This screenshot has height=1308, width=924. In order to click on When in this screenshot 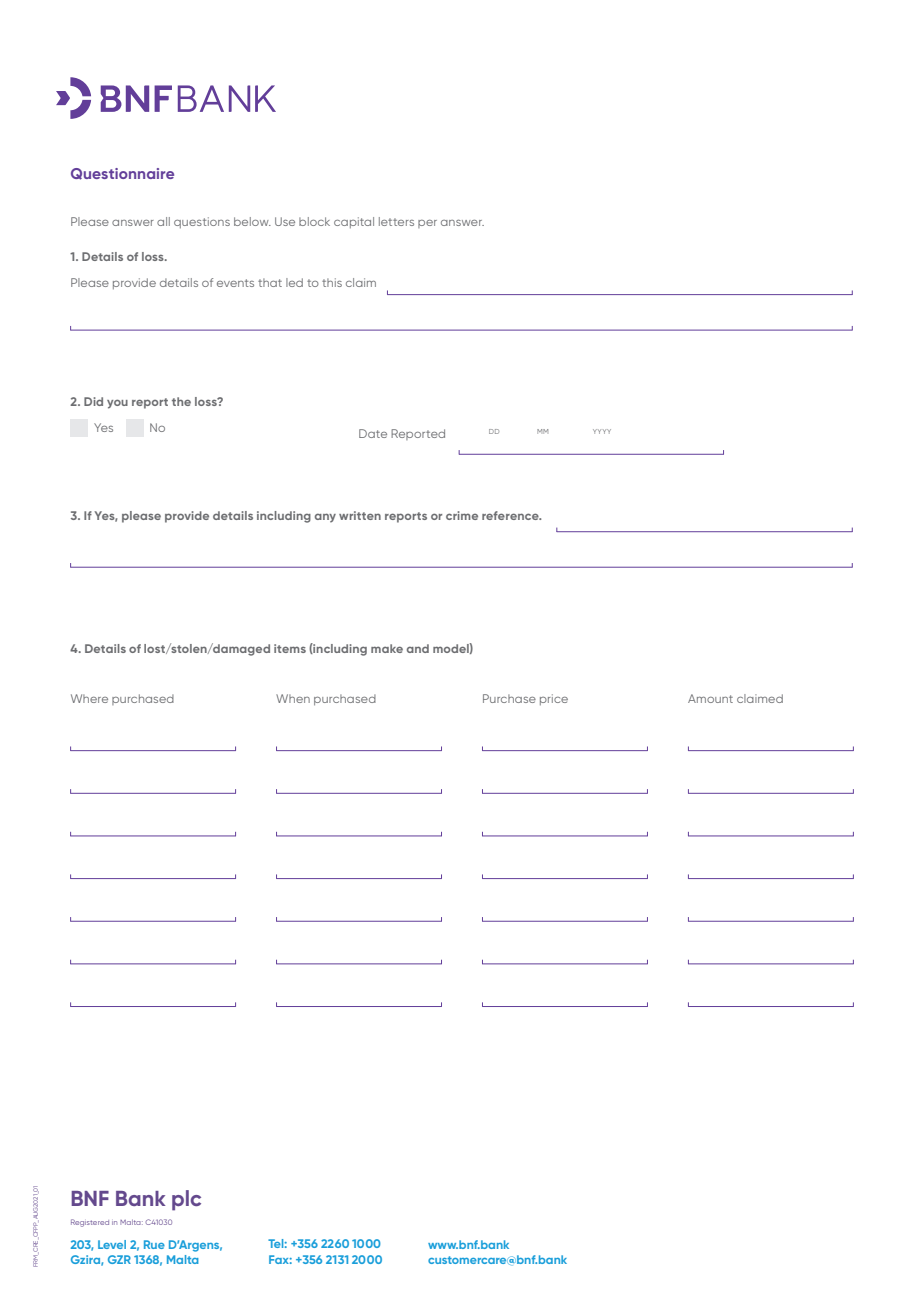, I will do `click(293, 698)`.
